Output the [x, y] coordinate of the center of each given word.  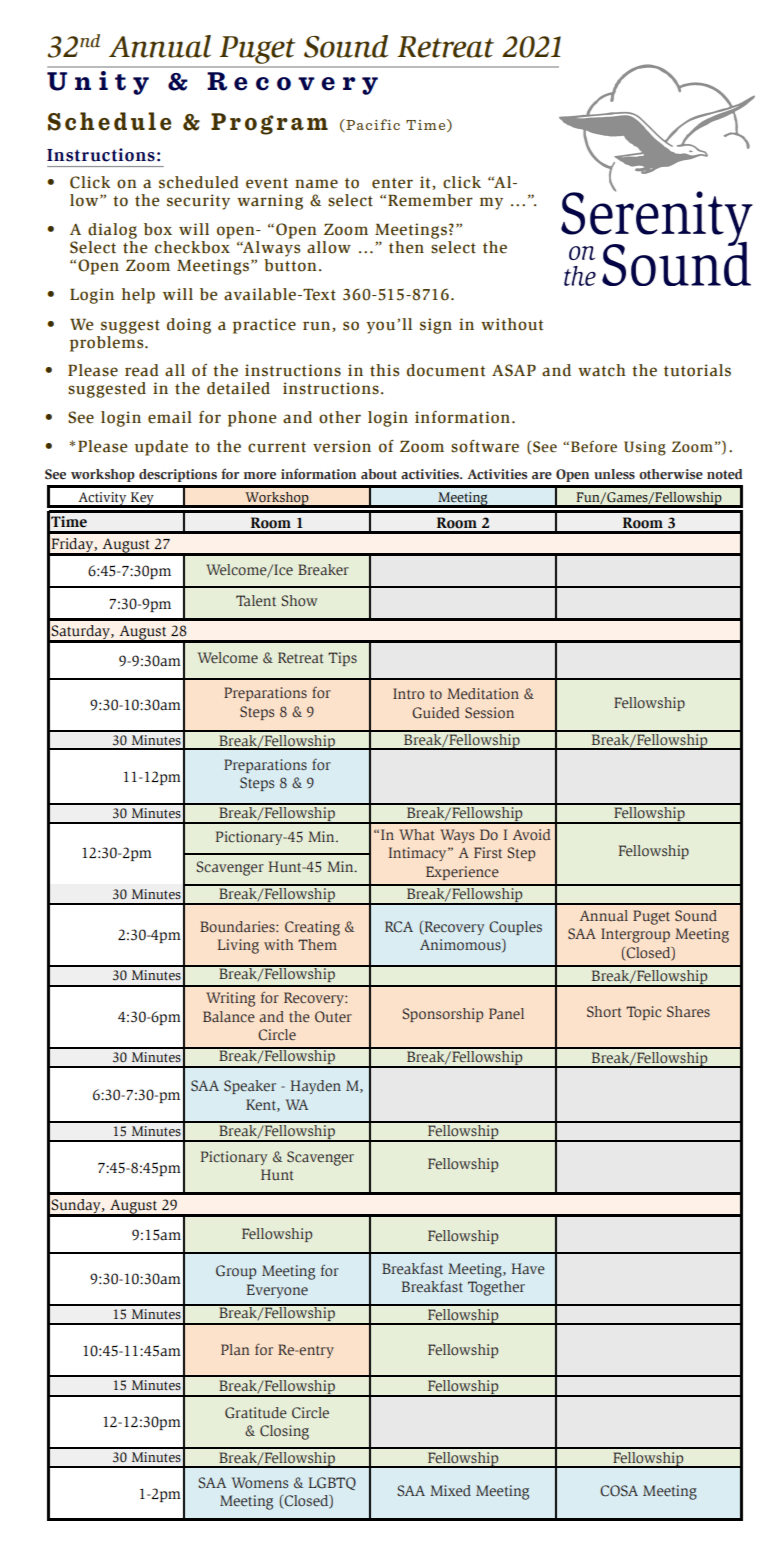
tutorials [697, 370]
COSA [619, 1491]
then [406, 247]
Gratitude [256, 1412]
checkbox [192, 246]
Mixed [450, 1490]
